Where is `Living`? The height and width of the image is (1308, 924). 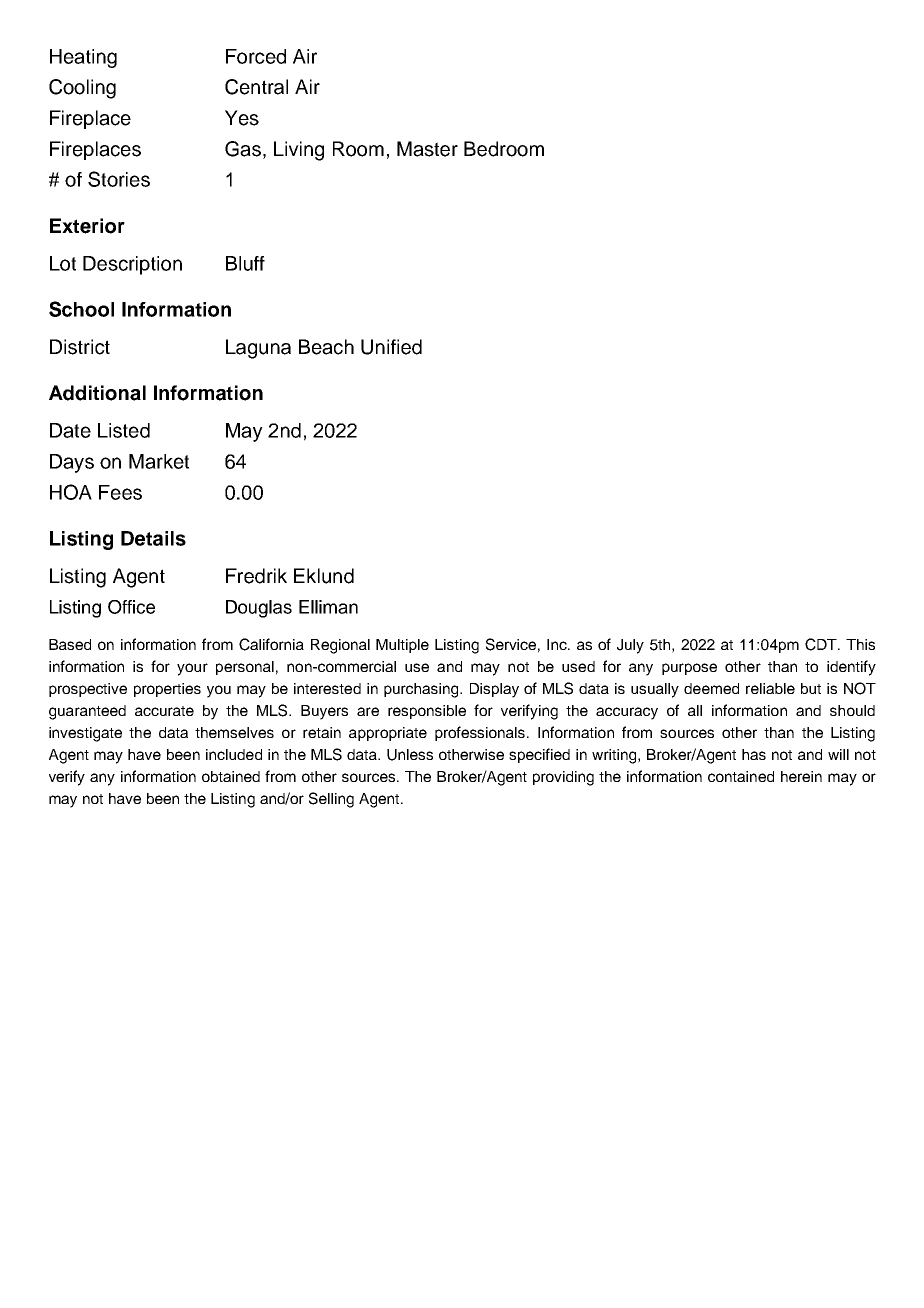 Living is located at coordinates (299, 151).
